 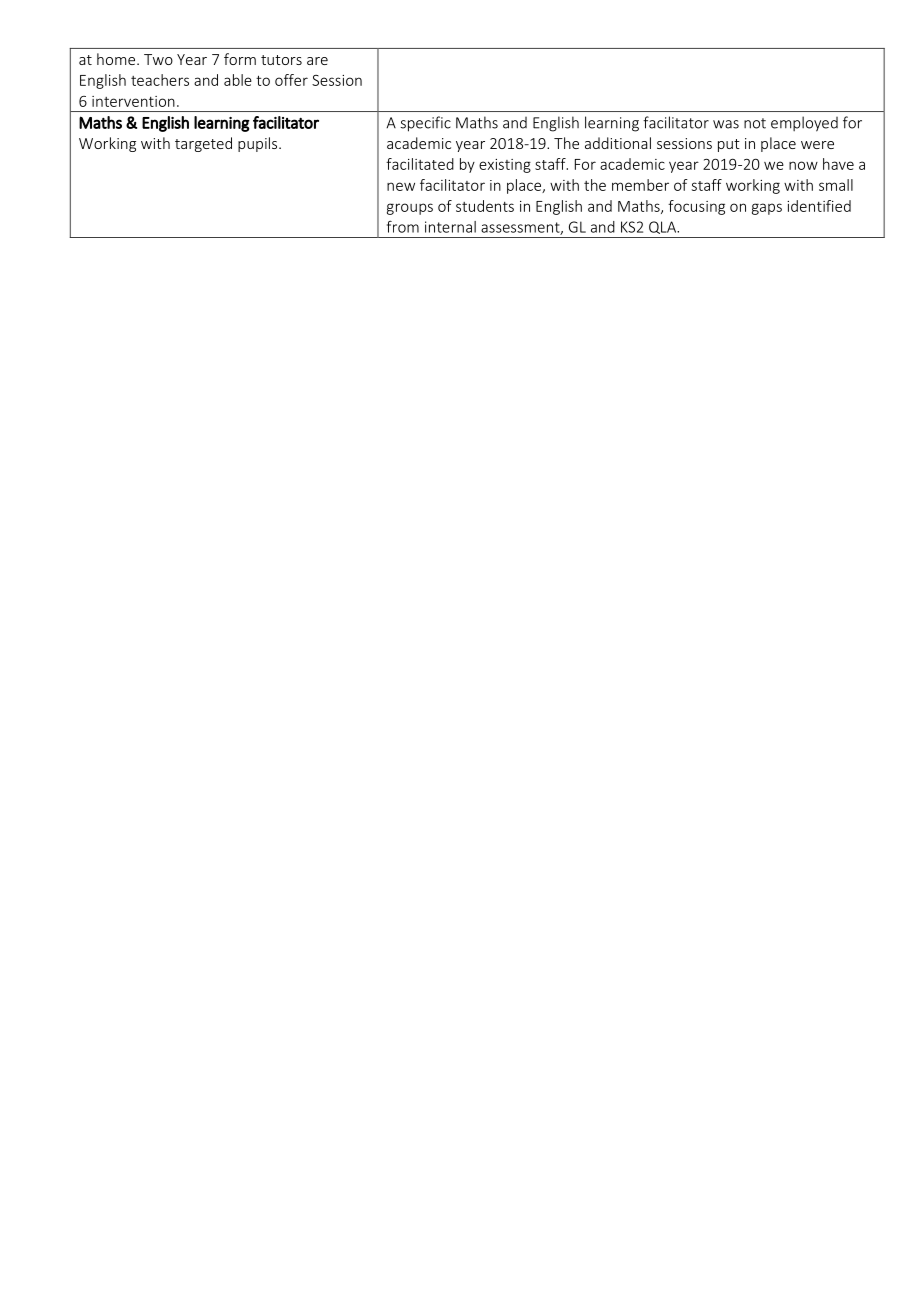 I want to click on internal, so click(x=450, y=227).
